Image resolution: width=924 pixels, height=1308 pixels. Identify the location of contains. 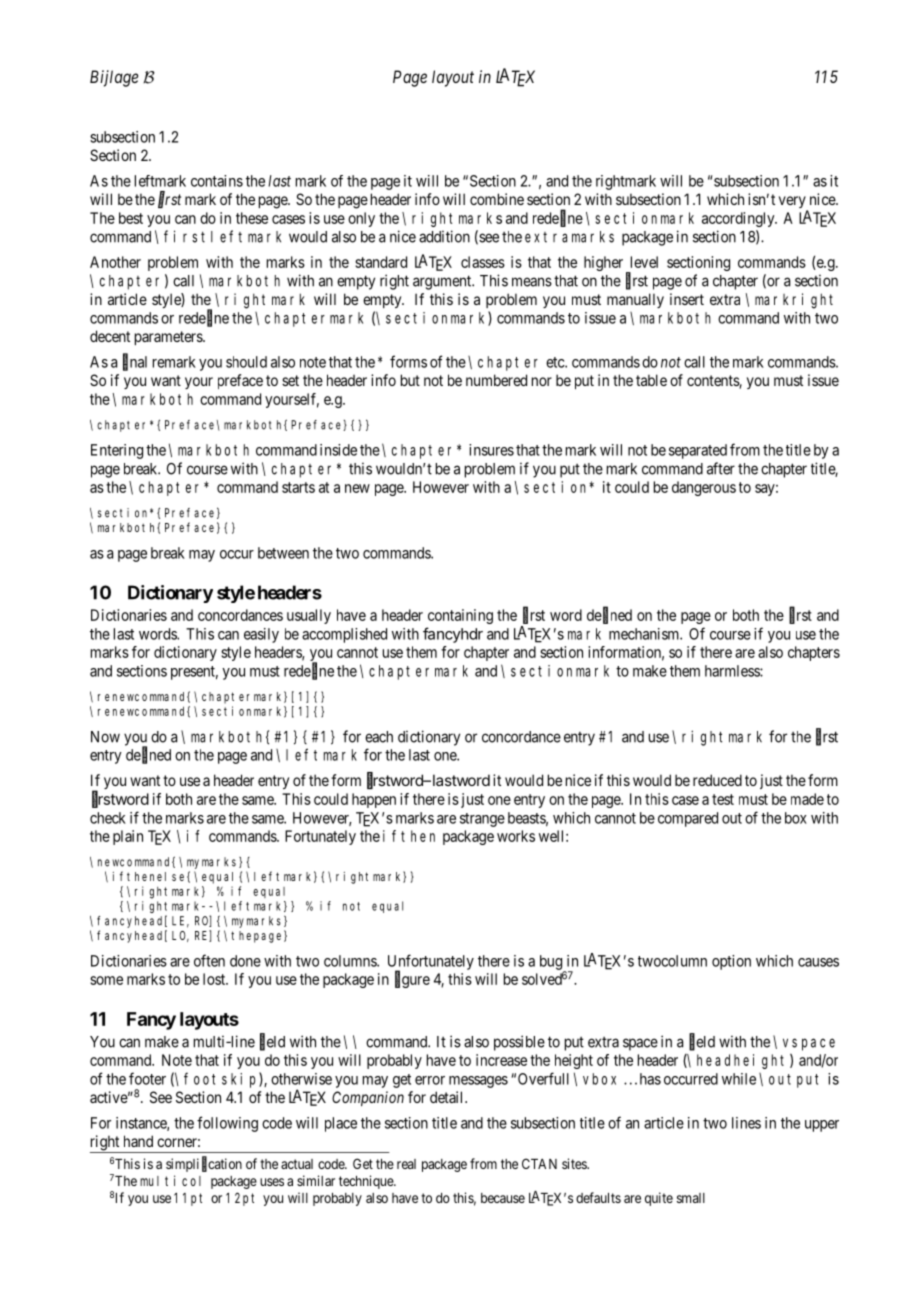
(217, 181).
